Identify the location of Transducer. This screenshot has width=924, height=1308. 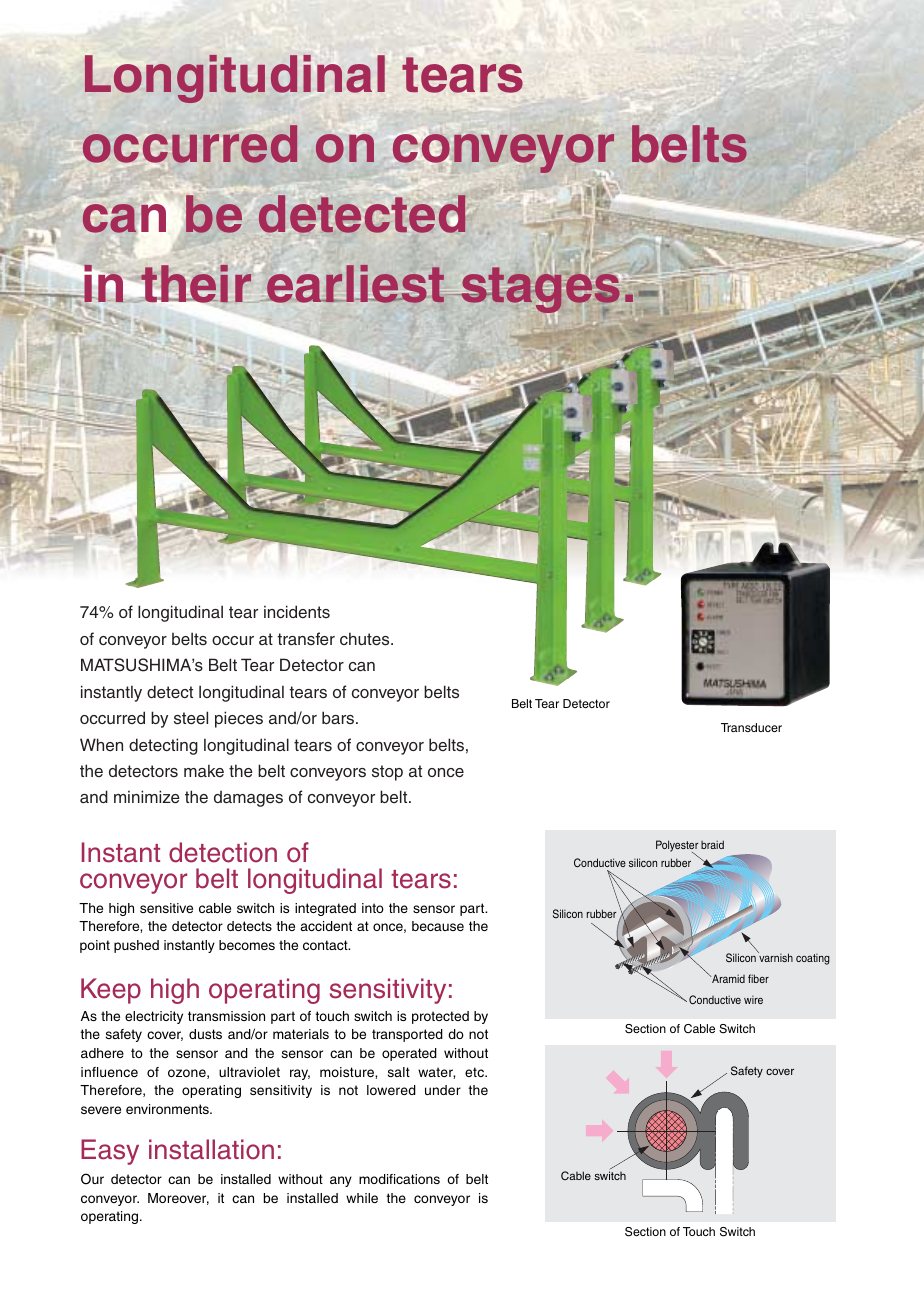
(751, 727).
